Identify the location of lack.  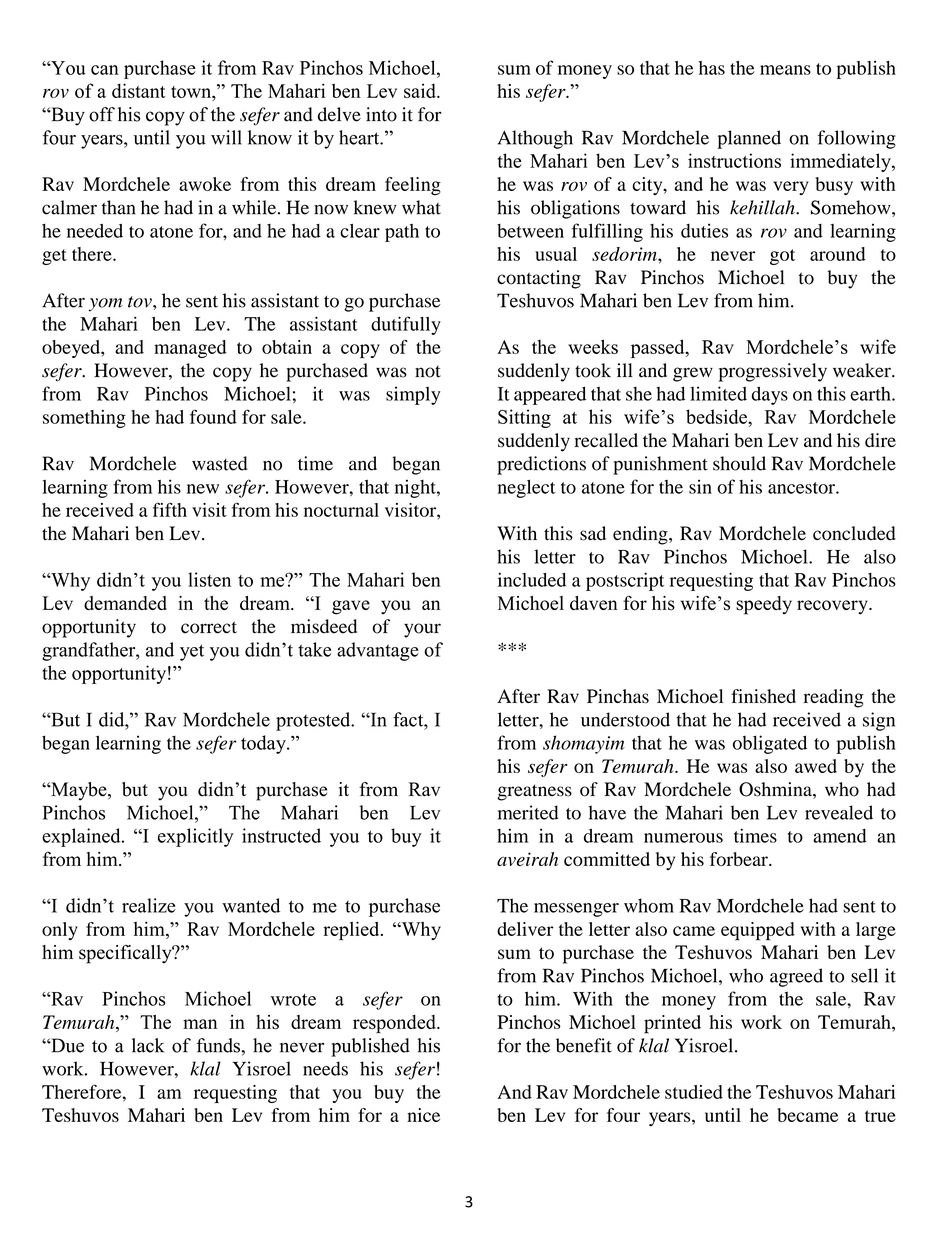
(148, 1045).
